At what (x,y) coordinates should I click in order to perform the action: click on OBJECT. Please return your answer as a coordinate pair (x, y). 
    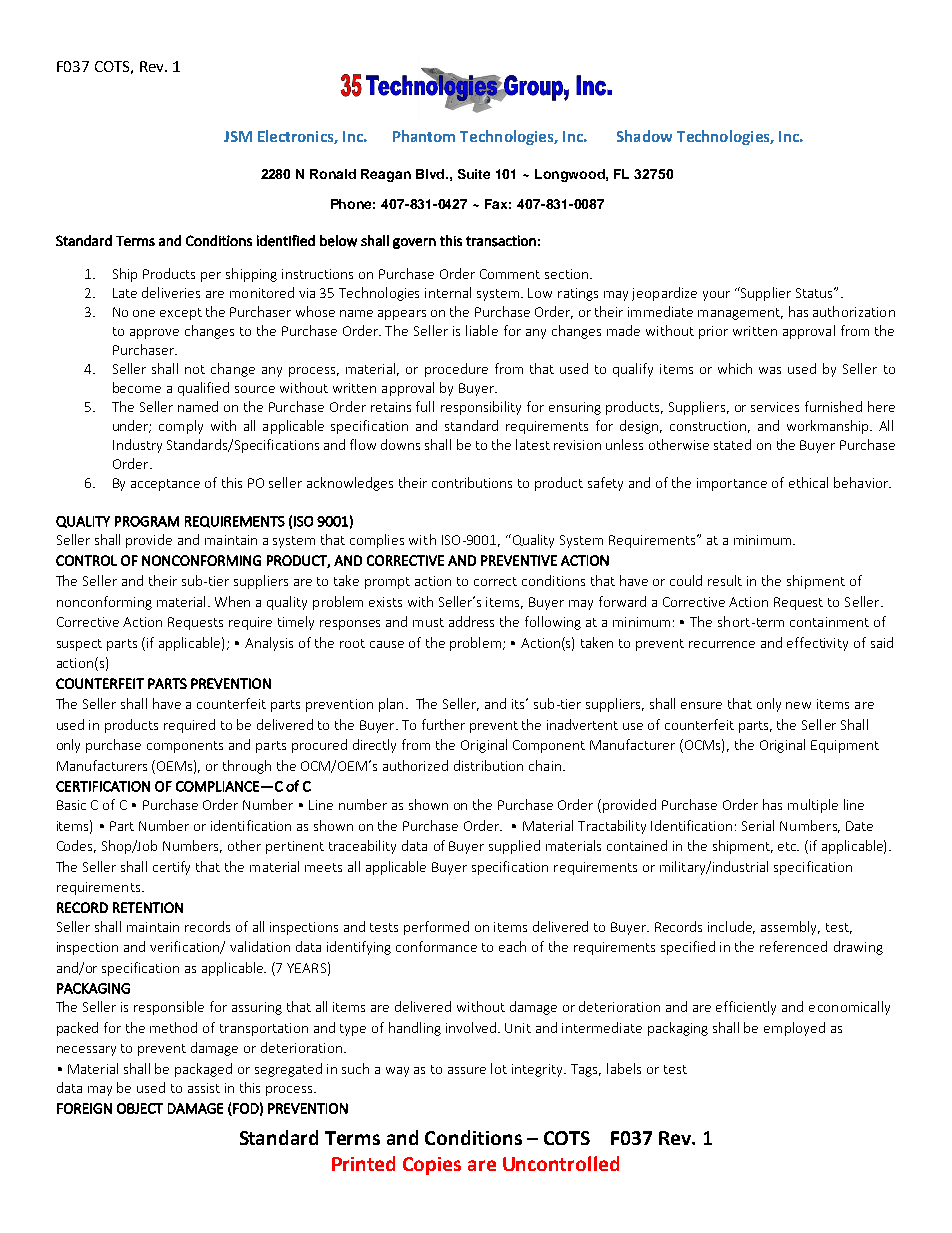
    Looking at the image, I should click on (140, 1108).
